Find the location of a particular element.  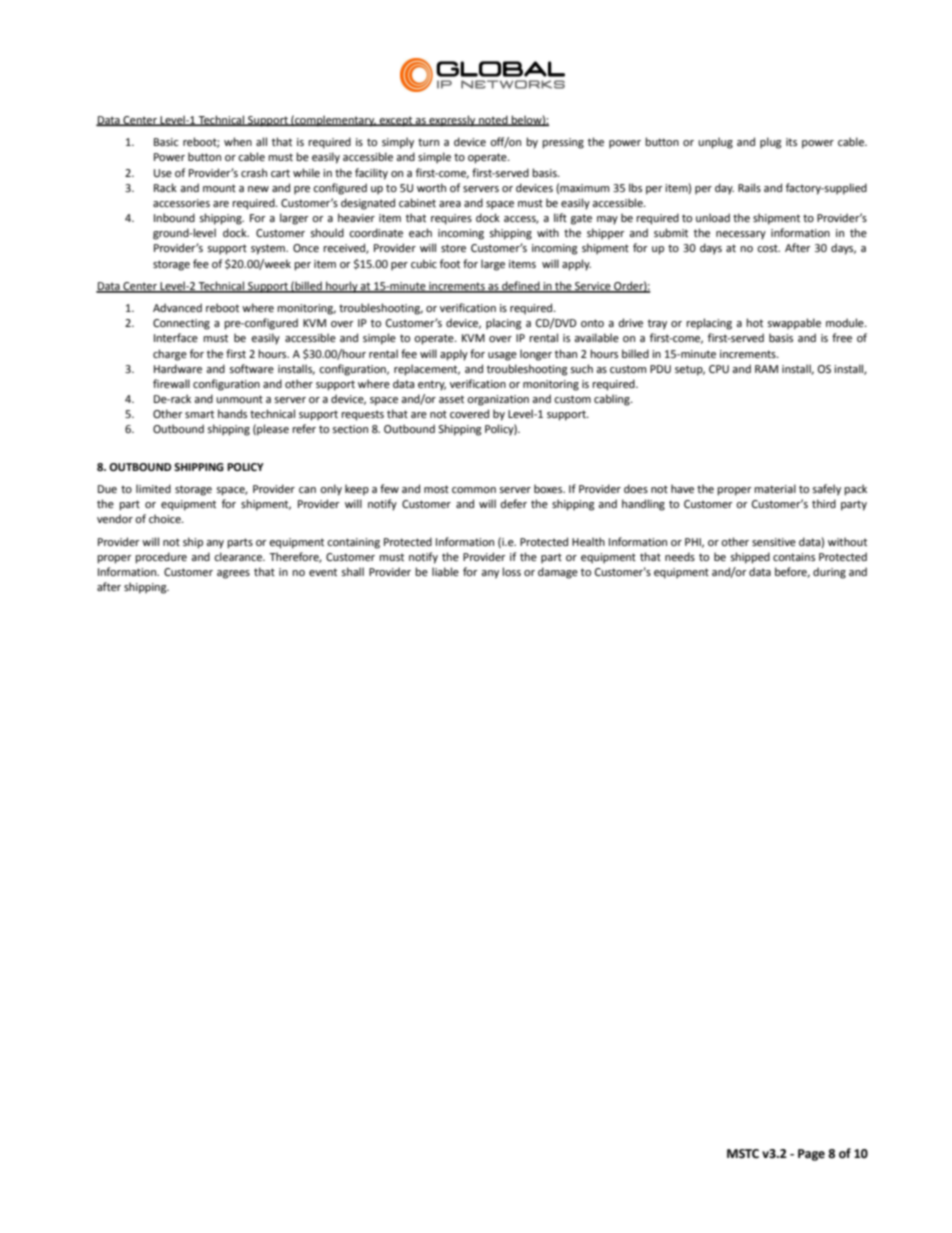

Basic is located at coordinates (166, 142).
